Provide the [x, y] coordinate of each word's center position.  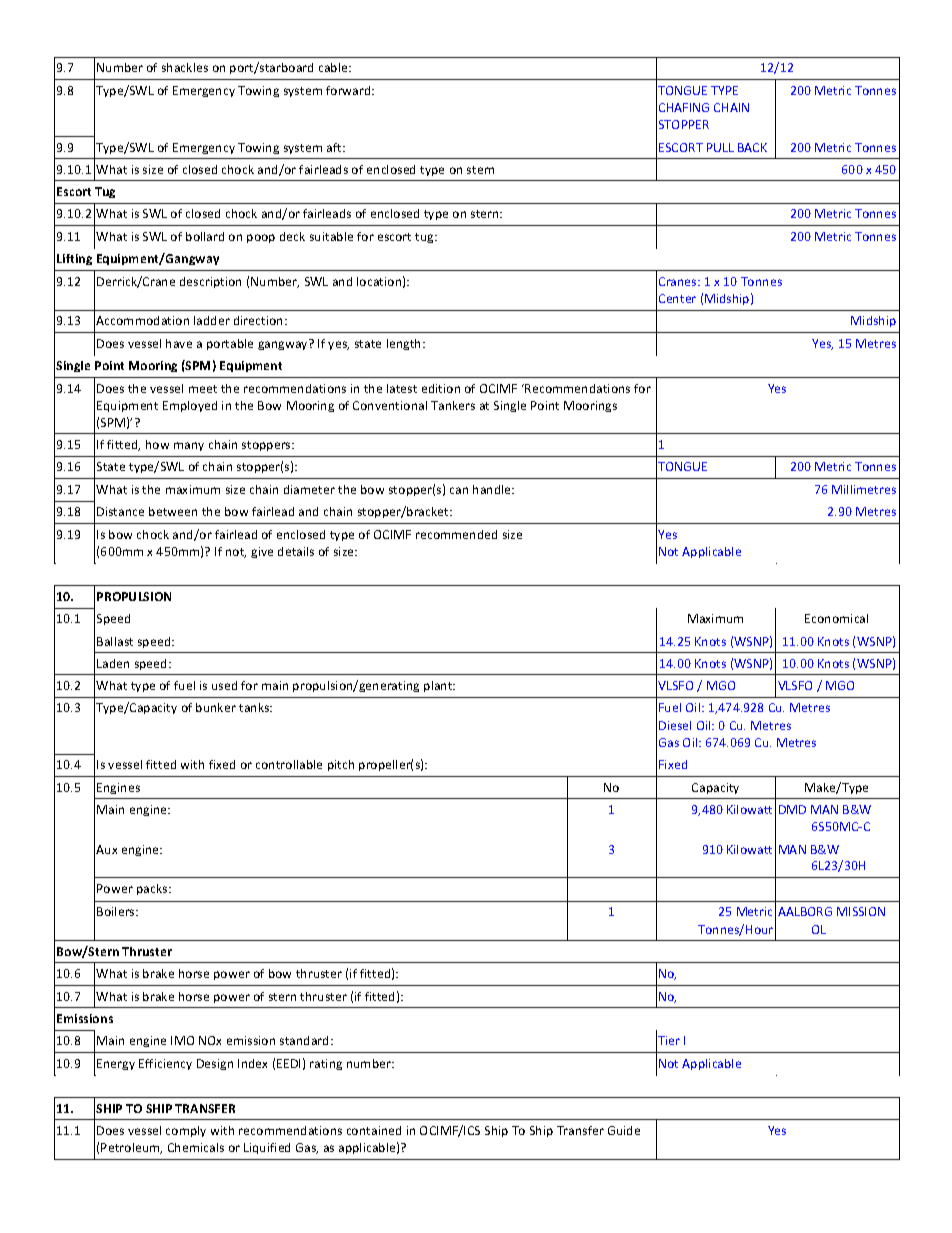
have [179, 343]
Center [677, 298]
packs [153, 889]
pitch [341, 765]
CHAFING [684, 107]
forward [349, 90]
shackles [185, 67]
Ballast [115, 641]
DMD [792, 809]
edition [441, 388]
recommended [456, 534]
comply [186, 1131]
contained [374, 1130]
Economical [836, 618]
